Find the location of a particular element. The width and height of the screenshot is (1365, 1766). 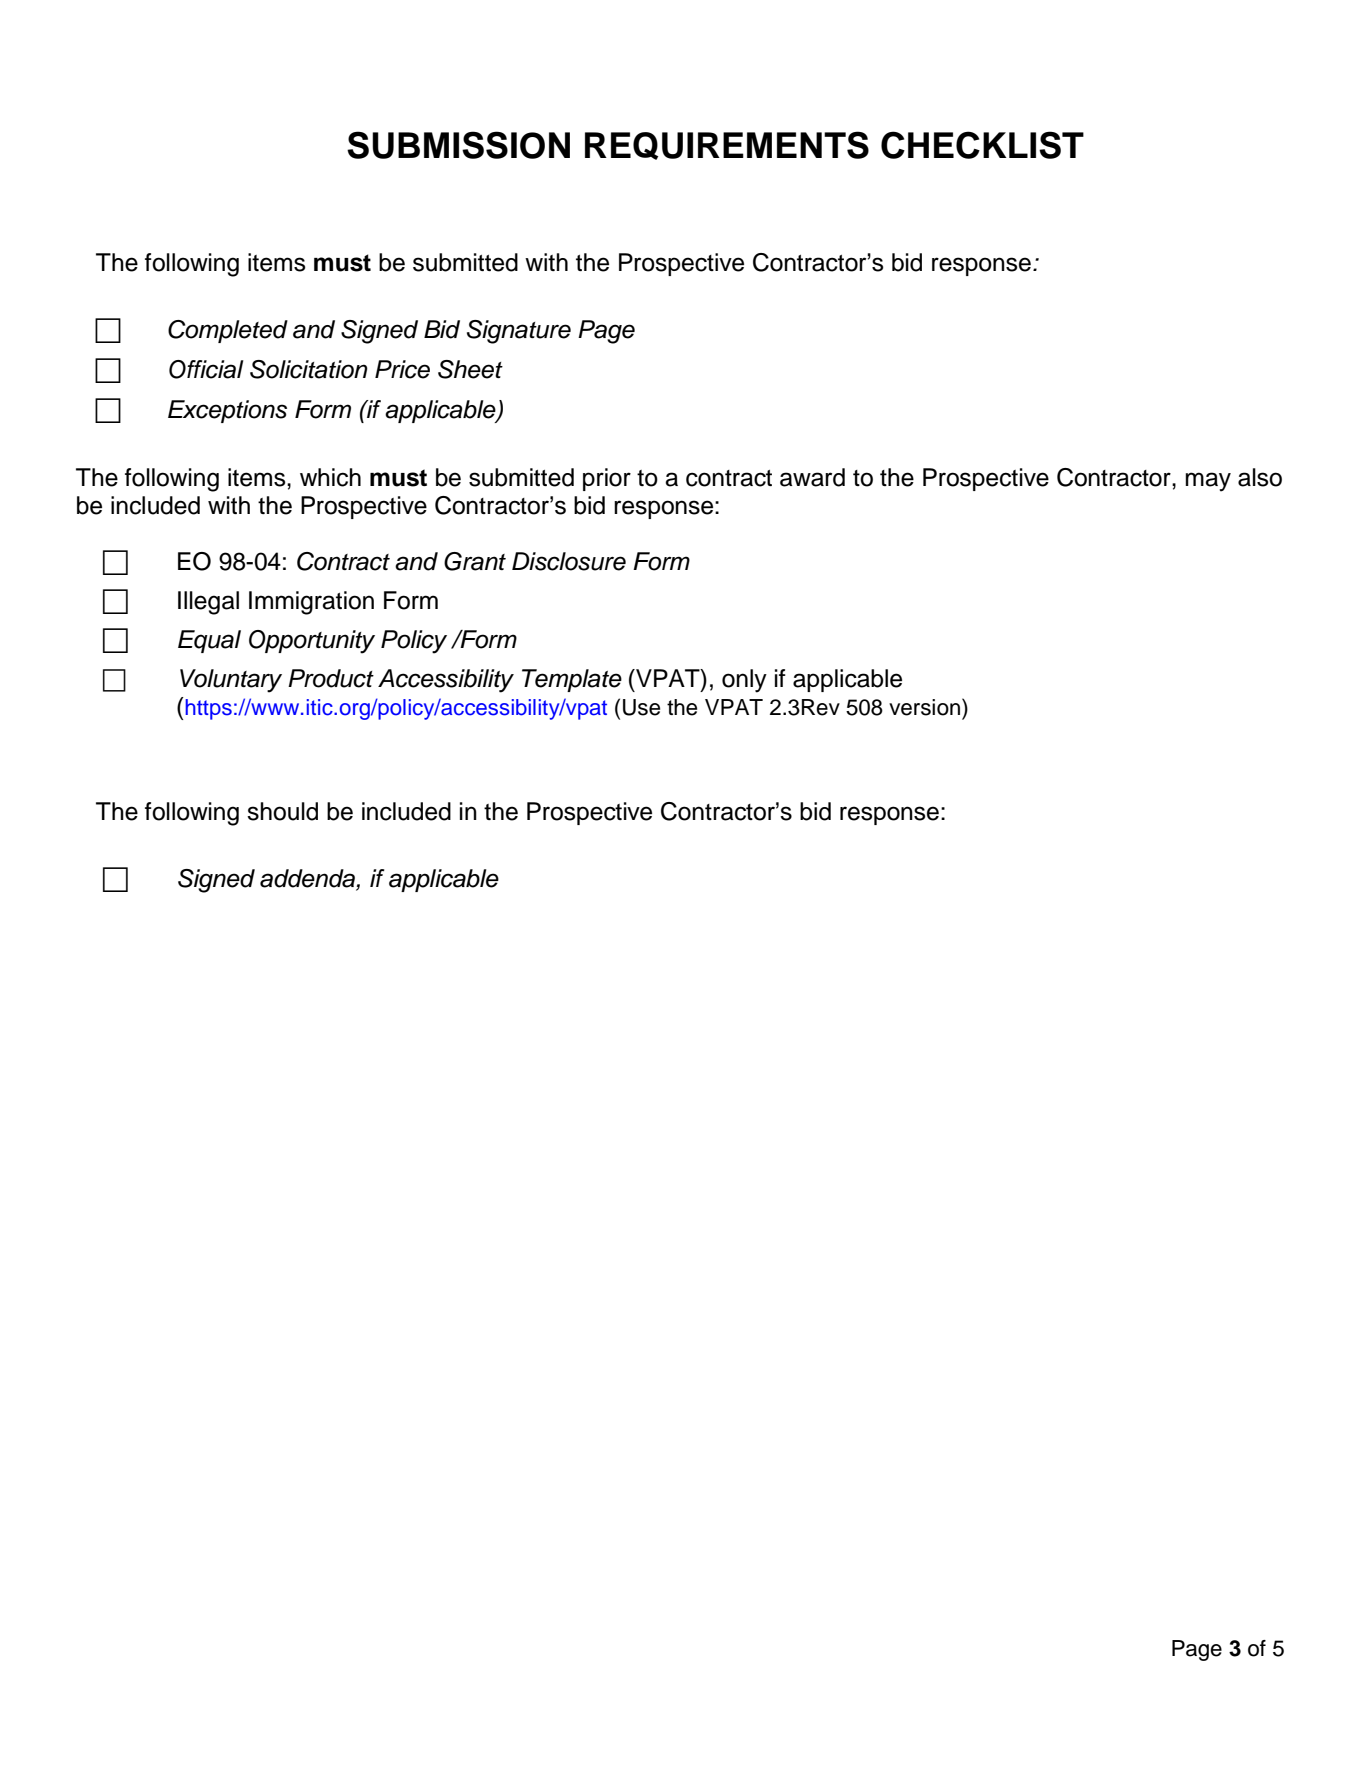

Use is located at coordinates (641, 707).
